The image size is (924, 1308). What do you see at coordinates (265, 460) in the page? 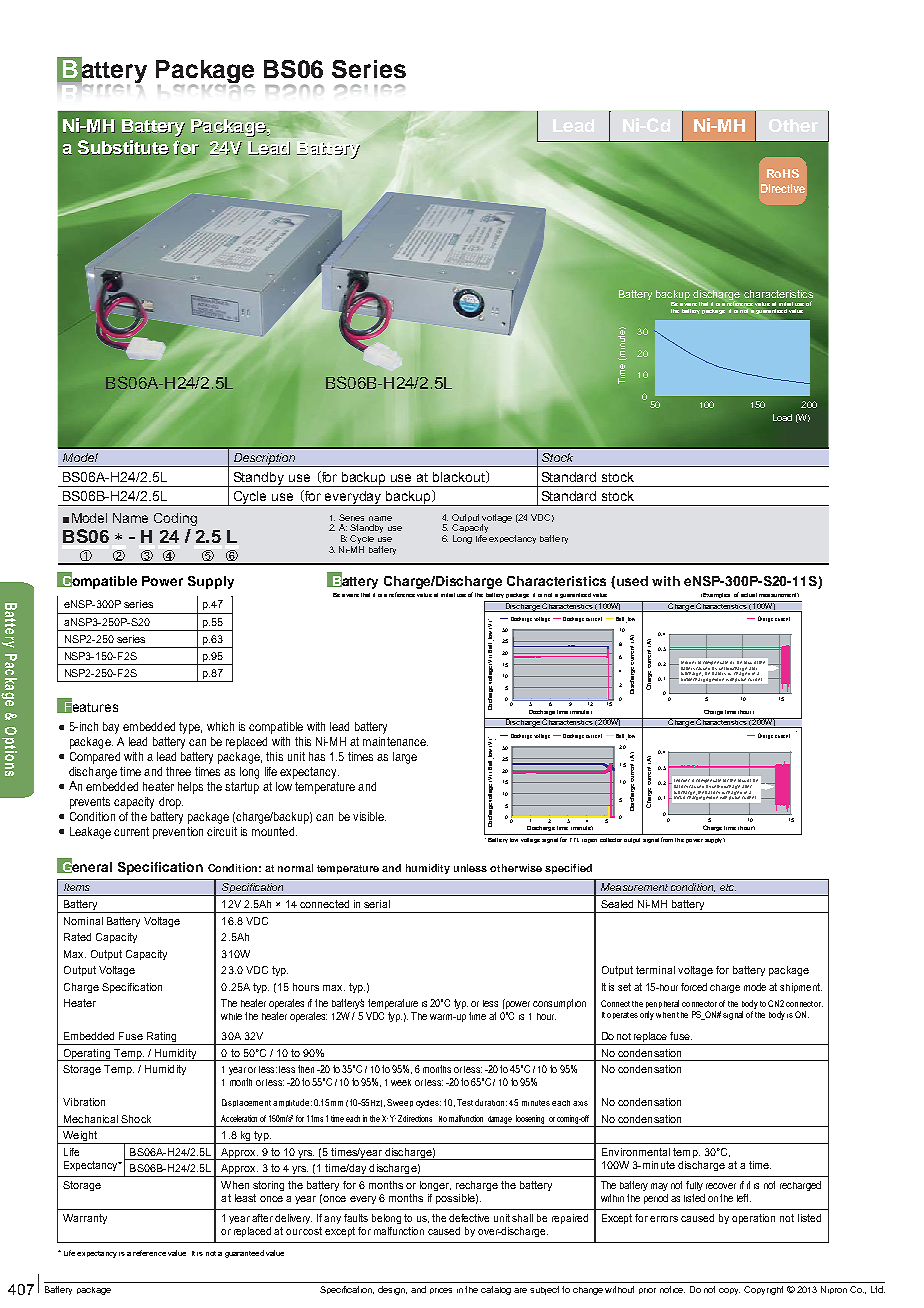
I see `Description` at bounding box center [265, 460].
